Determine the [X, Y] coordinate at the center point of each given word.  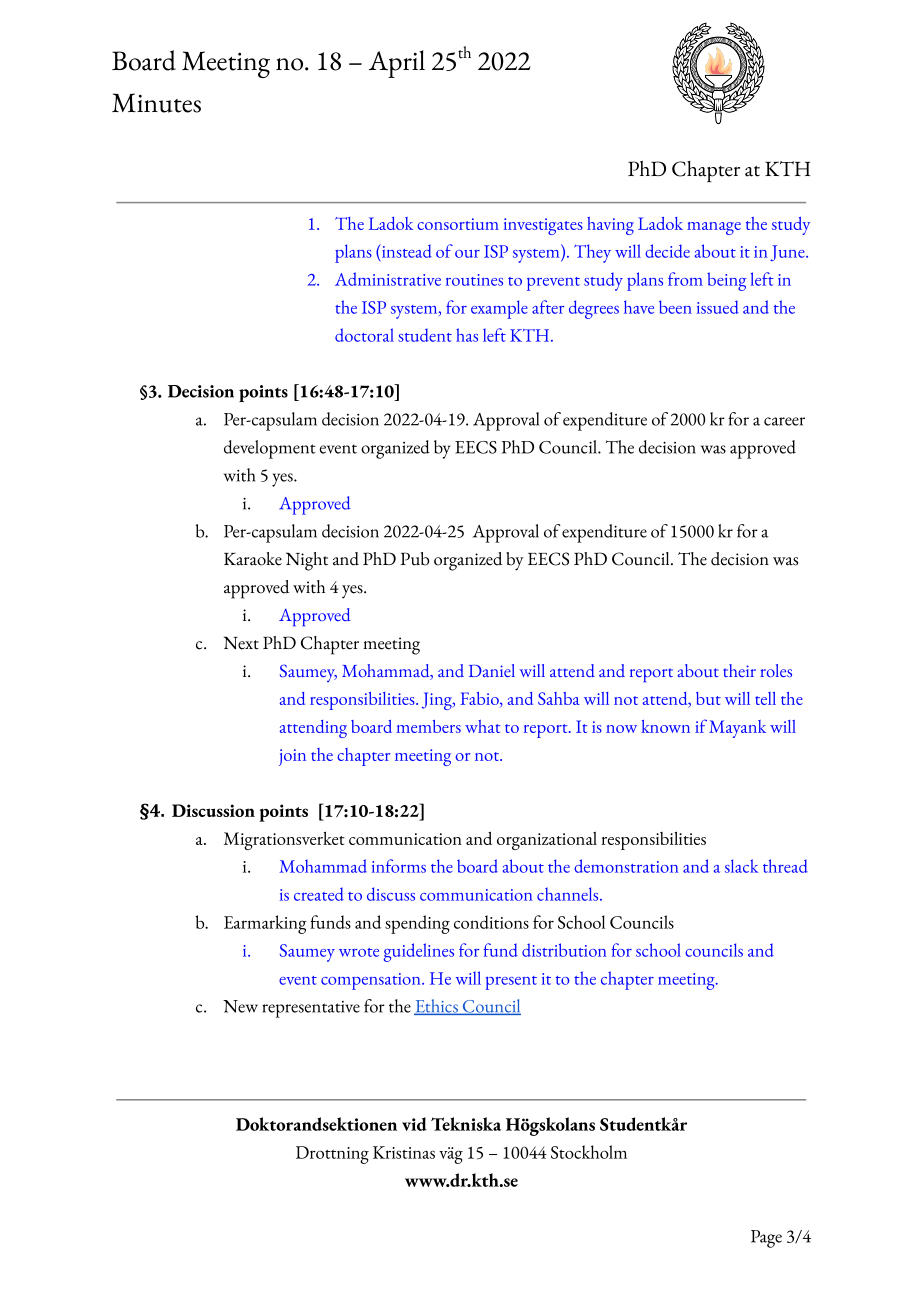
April [397, 64]
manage [714, 228]
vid [414, 1124]
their [739, 670]
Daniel [492, 670]
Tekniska [466, 1124]
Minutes [156, 103]
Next [241, 643]
